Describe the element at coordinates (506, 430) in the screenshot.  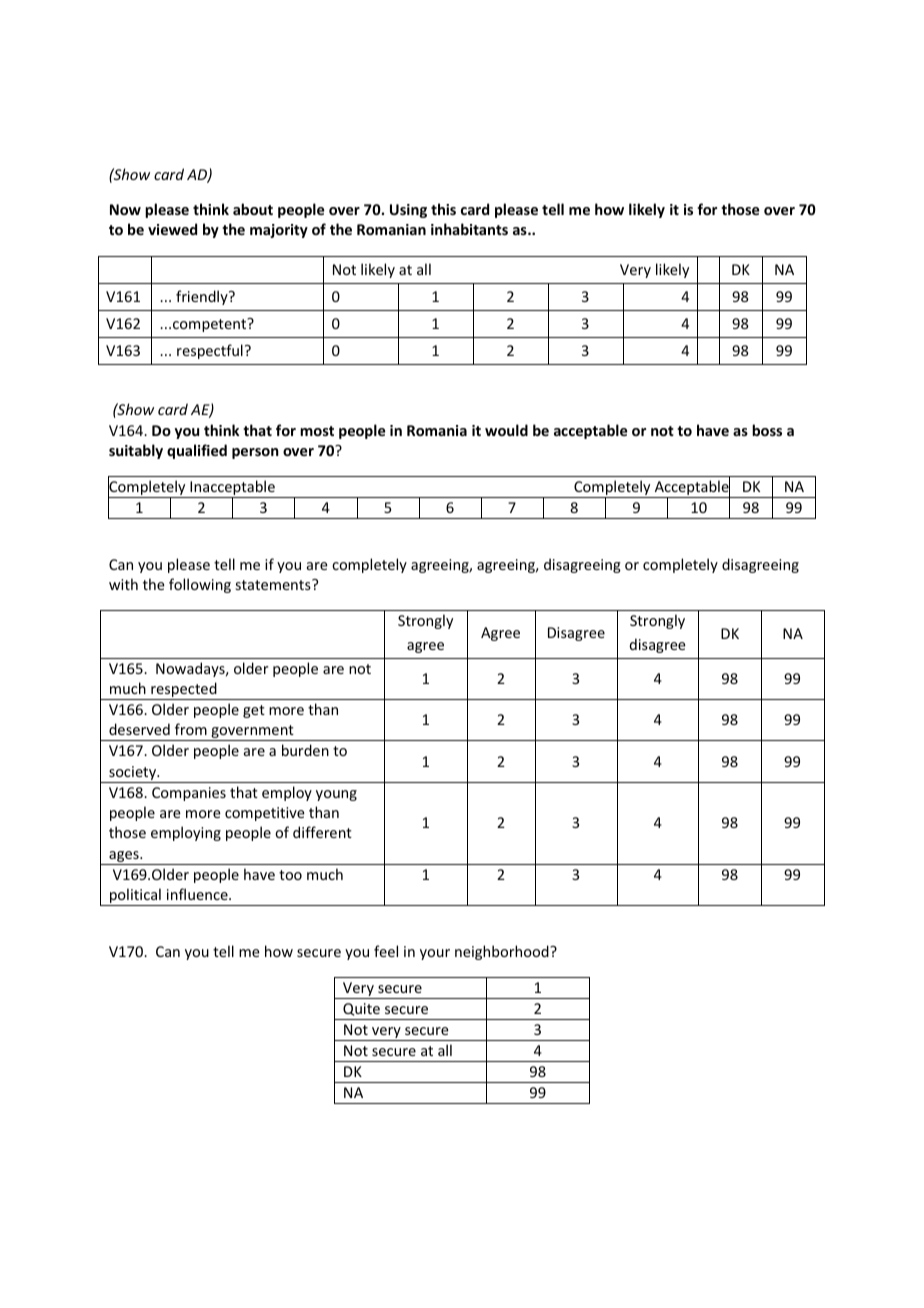
I see `would` at that location.
